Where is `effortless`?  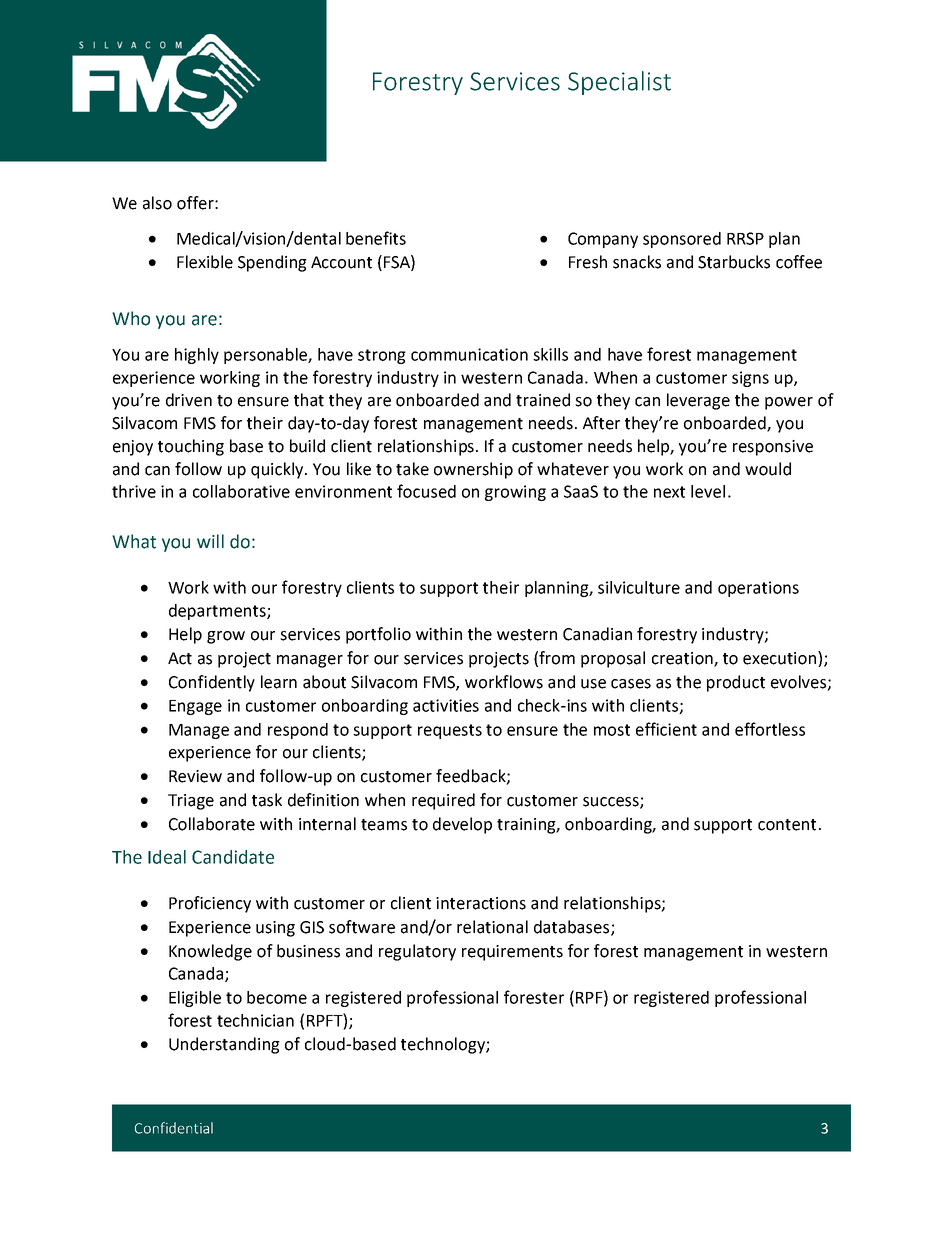
effortless is located at coordinates (770, 729).
